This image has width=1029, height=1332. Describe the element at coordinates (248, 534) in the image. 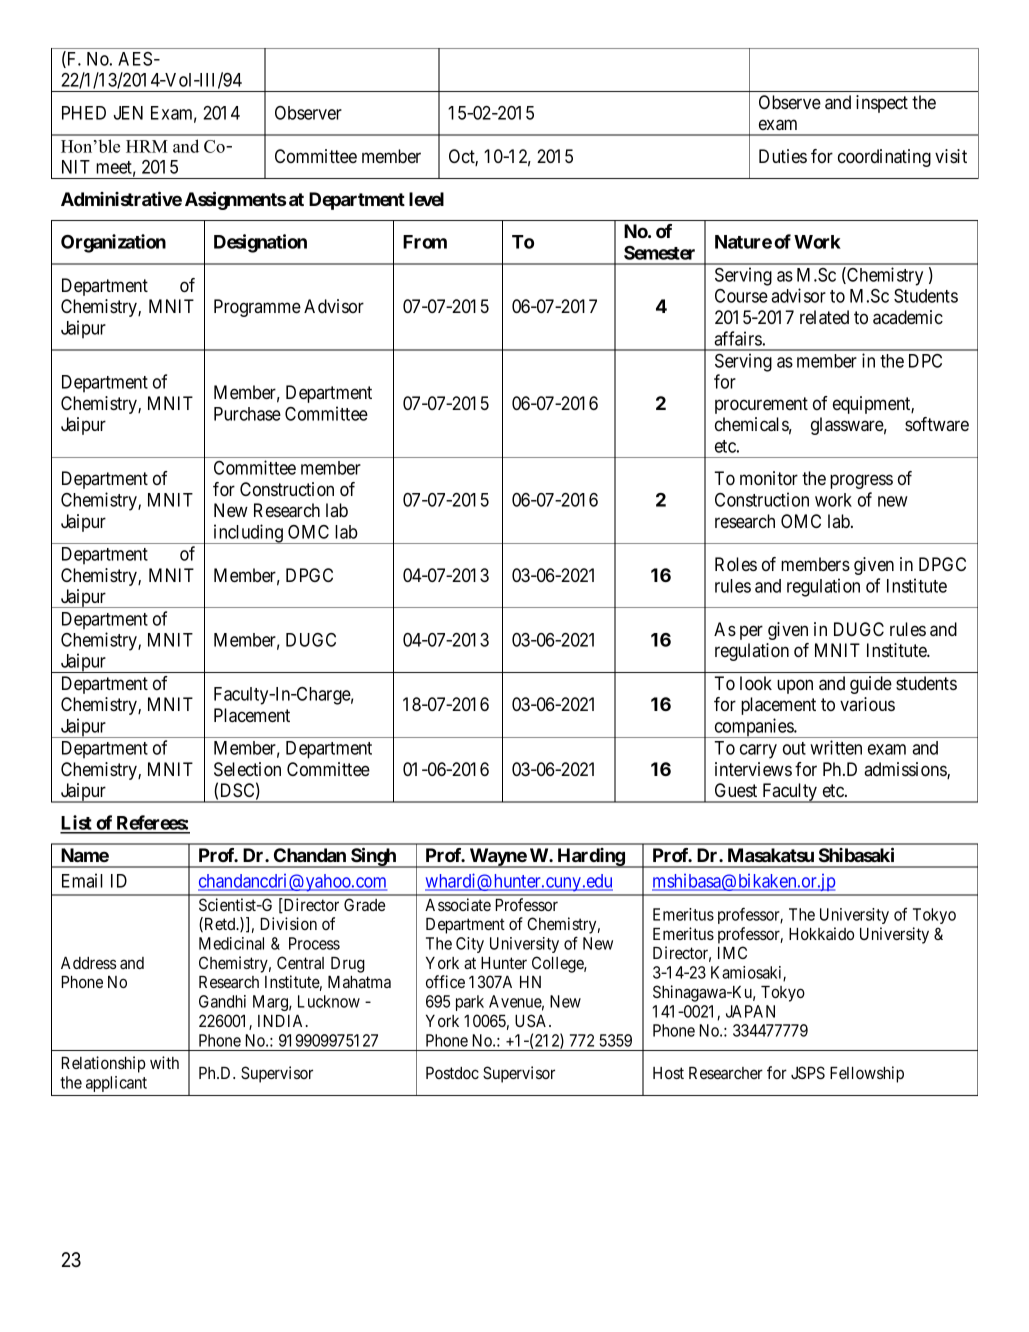

I see `including` at that location.
